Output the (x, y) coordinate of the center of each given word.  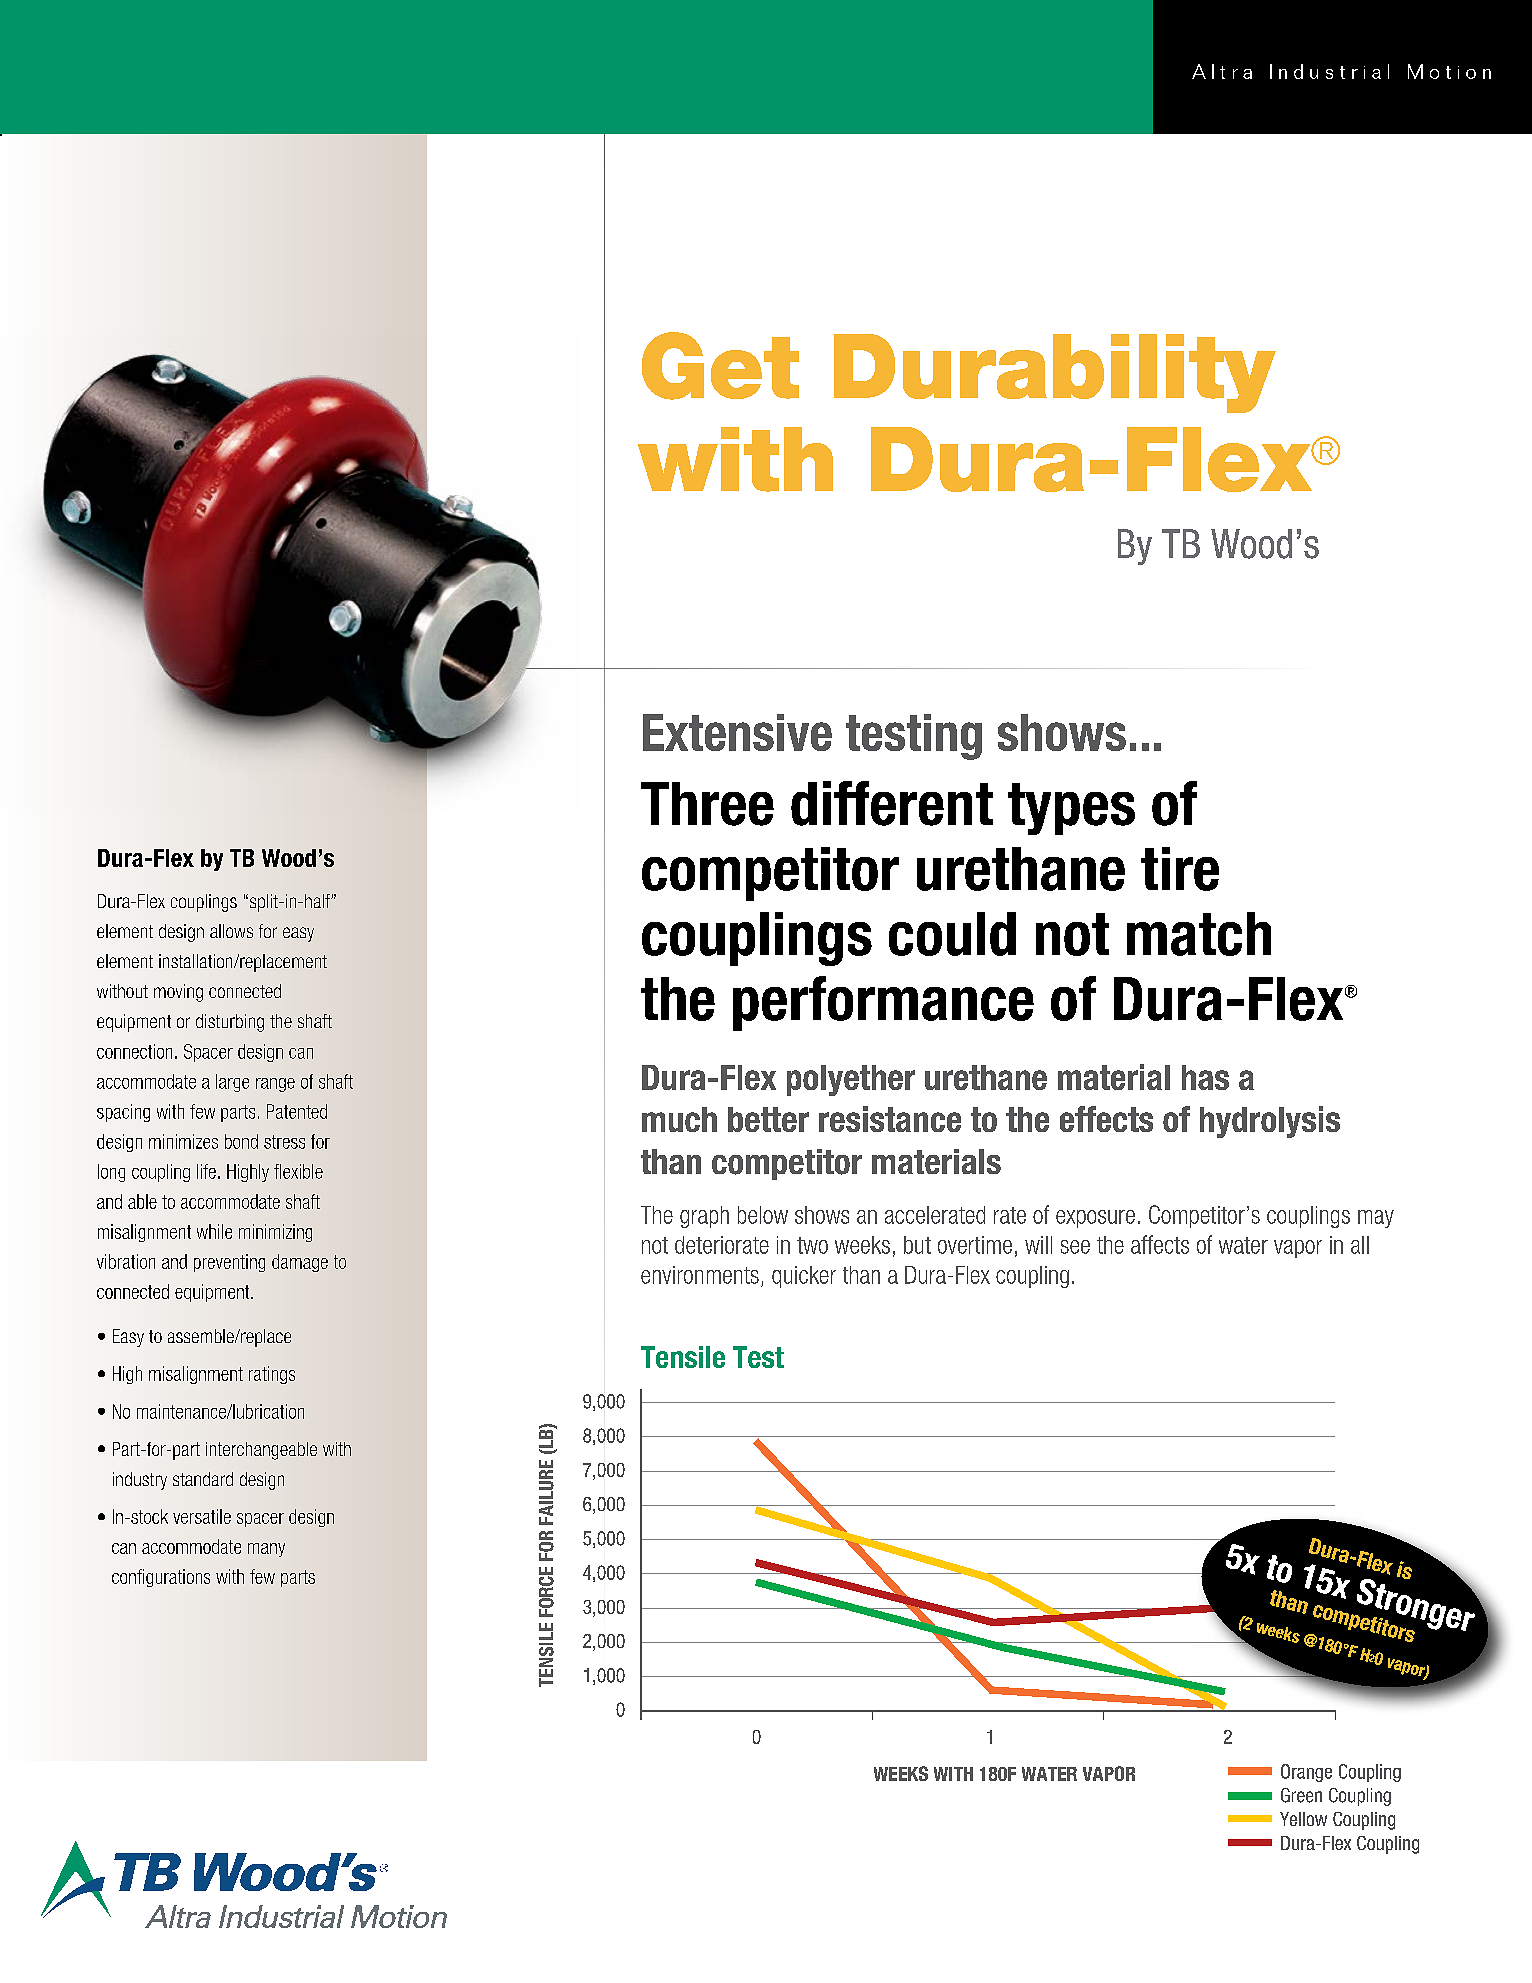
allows (231, 931)
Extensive (737, 732)
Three (707, 804)
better (768, 1119)
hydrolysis (1270, 1122)
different (892, 803)
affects (1160, 1244)
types (1071, 809)
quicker (804, 1277)
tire (1180, 869)
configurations (161, 1578)
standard (203, 1479)
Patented (297, 1111)
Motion (1449, 71)
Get (720, 366)
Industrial (1329, 71)
